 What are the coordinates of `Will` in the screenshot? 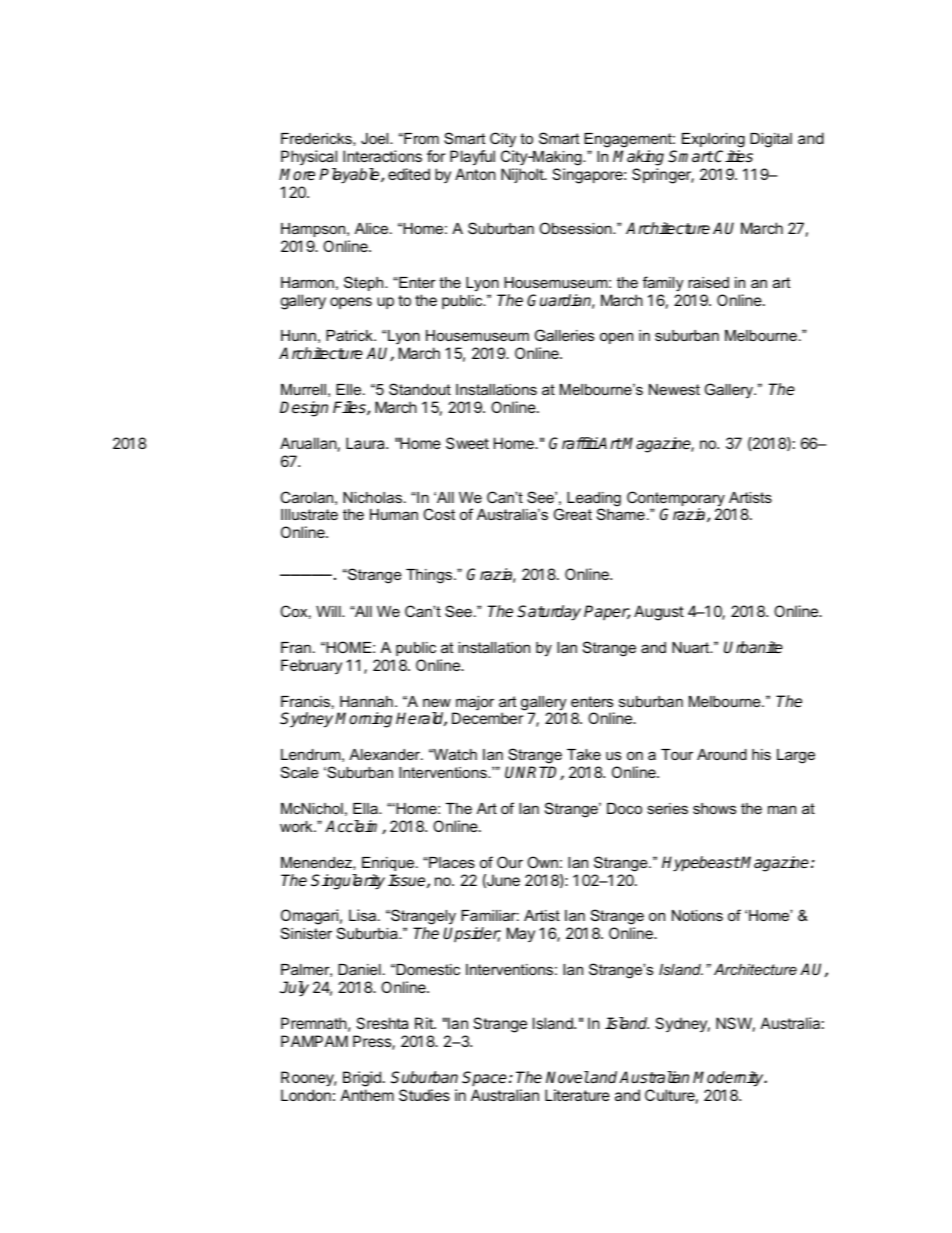 It's located at (329, 611).
